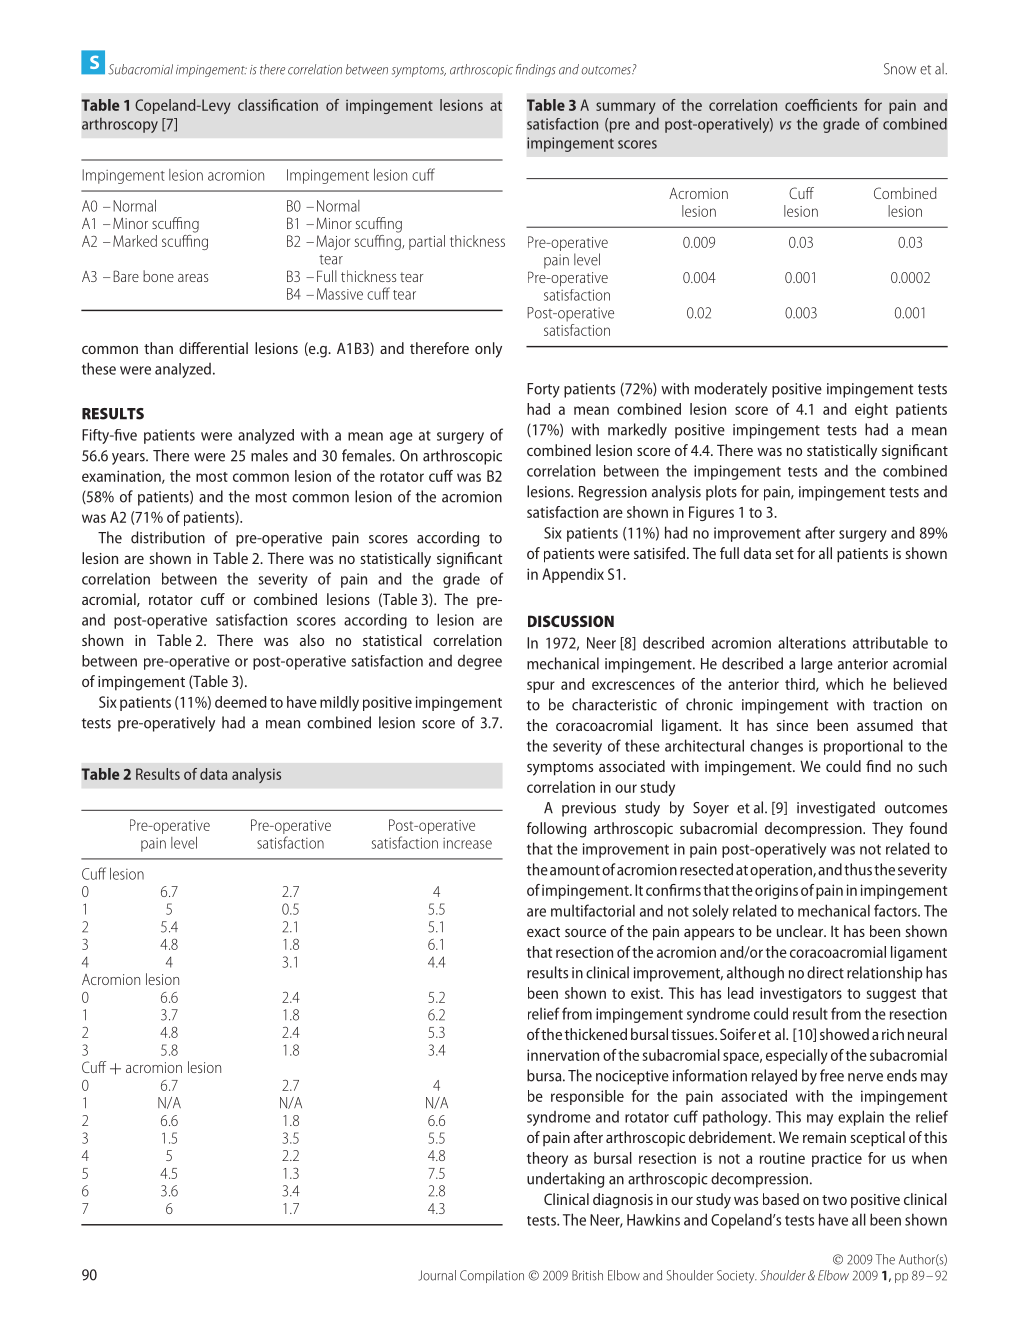 This page has width=1023, height=1344. What do you see at coordinates (437, 1275) in the page?
I see `Journal` at bounding box center [437, 1275].
